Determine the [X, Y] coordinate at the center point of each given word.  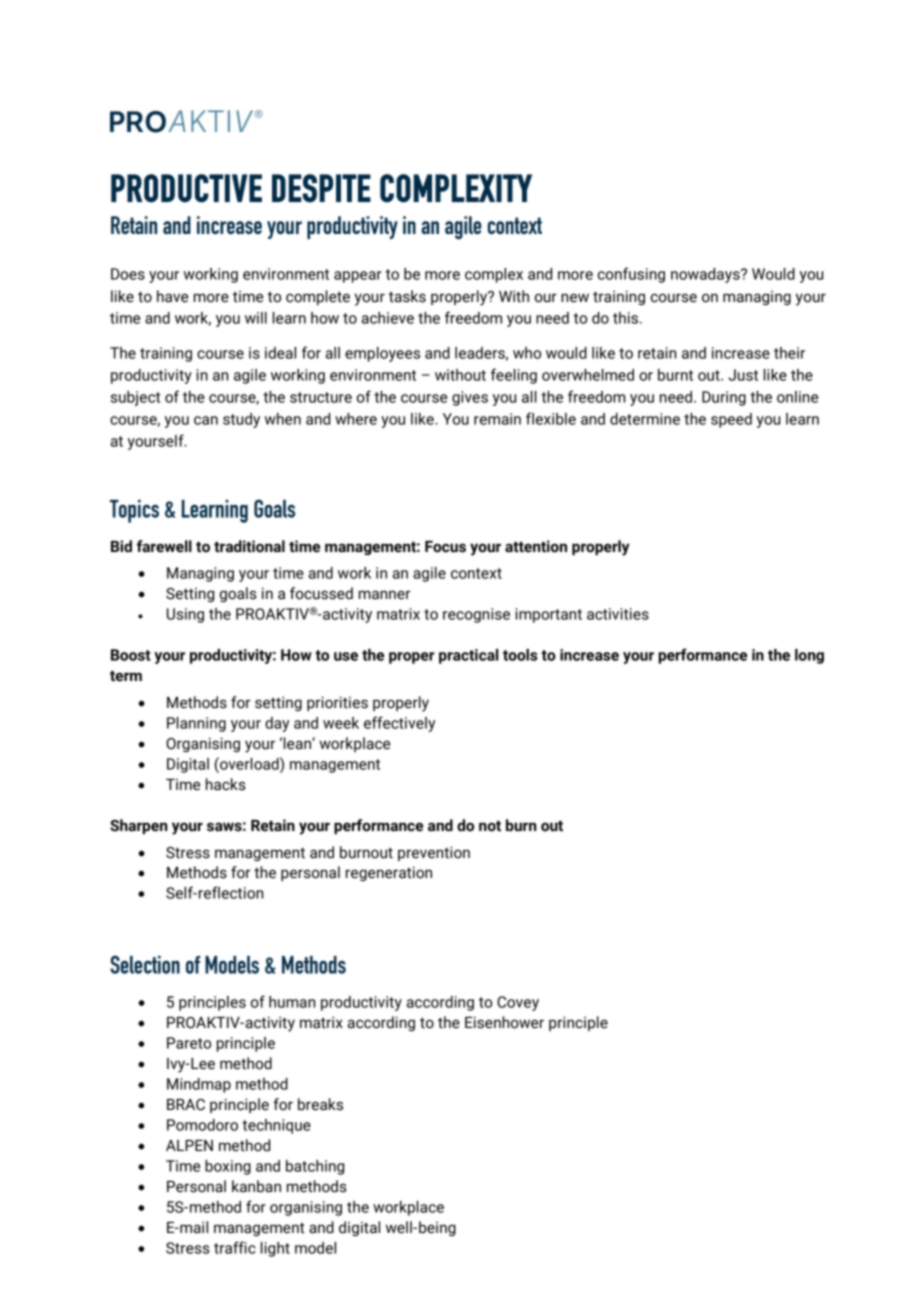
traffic [235, 1247]
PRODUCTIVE [186, 188]
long [809, 656]
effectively [399, 724]
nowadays [706, 275]
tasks [407, 296]
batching [315, 1167]
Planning [196, 724]
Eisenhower [504, 1022]
